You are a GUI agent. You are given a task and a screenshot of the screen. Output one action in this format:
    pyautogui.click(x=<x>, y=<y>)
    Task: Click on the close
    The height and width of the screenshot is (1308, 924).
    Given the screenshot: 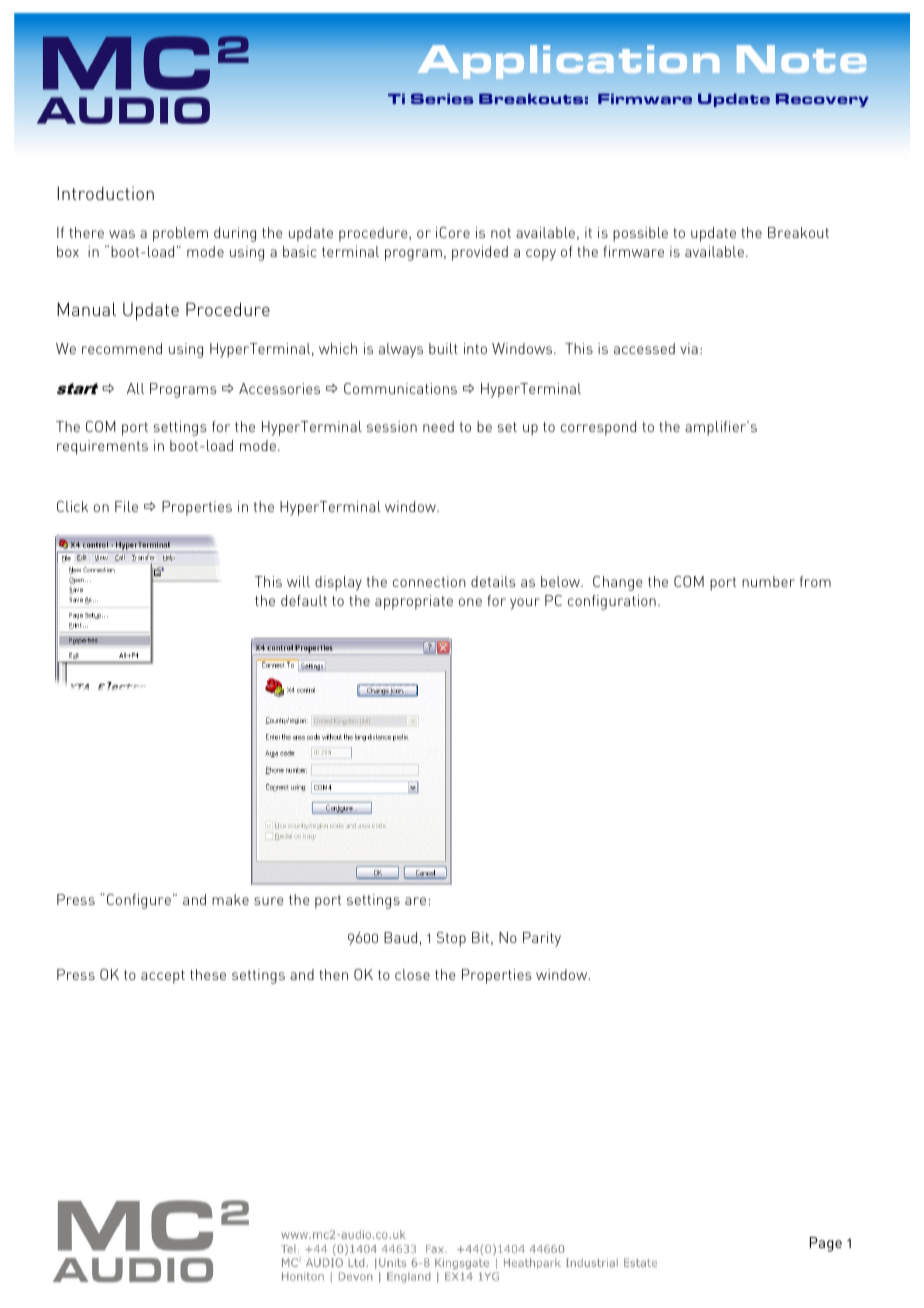 What is the action you would take?
    pyautogui.click(x=412, y=974)
